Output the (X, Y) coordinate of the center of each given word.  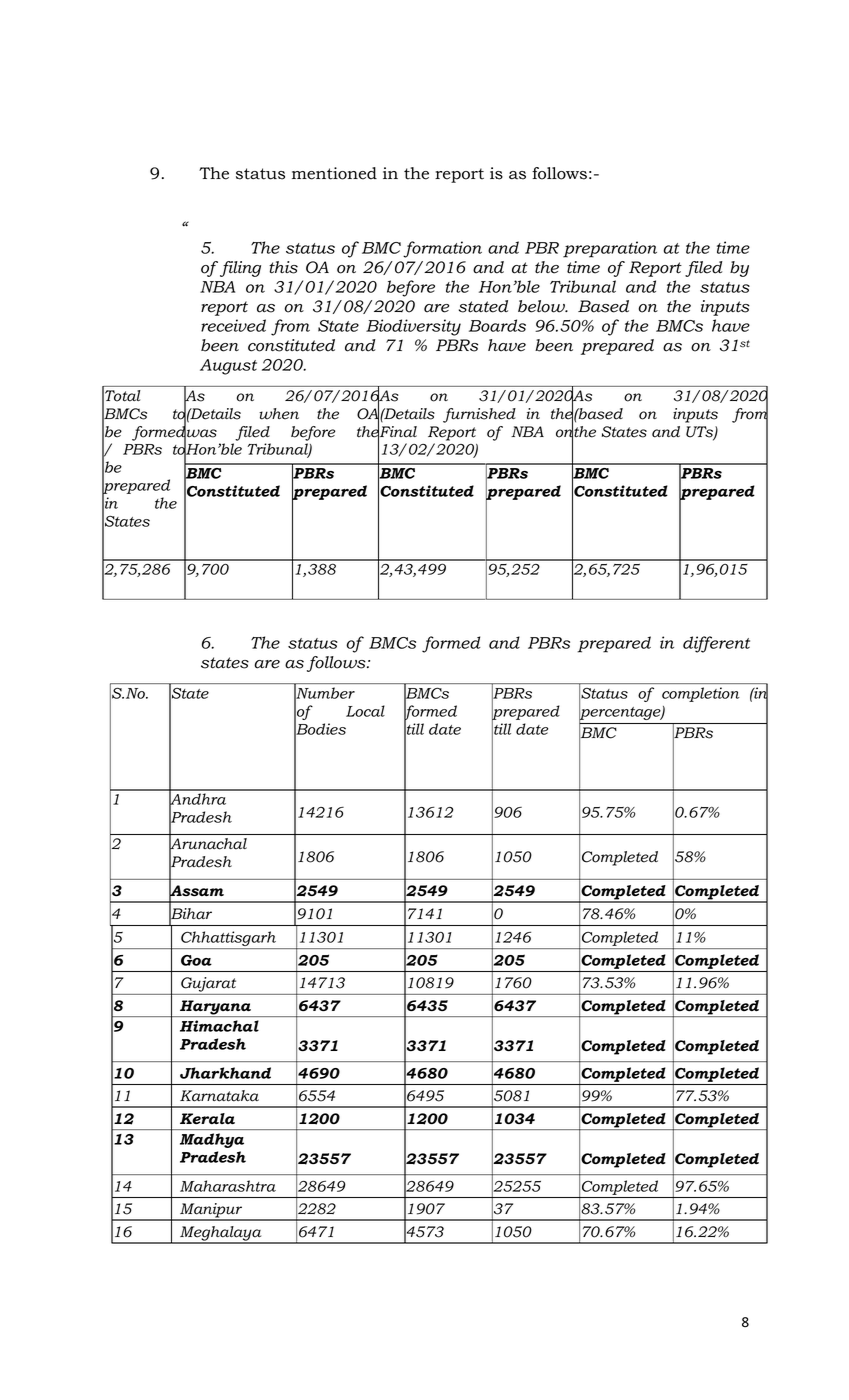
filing (240, 269)
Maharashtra (228, 1186)
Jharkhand (225, 1073)
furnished (479, 415)
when (279, 414)
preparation (610, 249)
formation (442, 249)
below (542, 306)
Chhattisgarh (229, 940)
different (716, 644)
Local (365, 711)
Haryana (216, 1008)
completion (700, 694)
